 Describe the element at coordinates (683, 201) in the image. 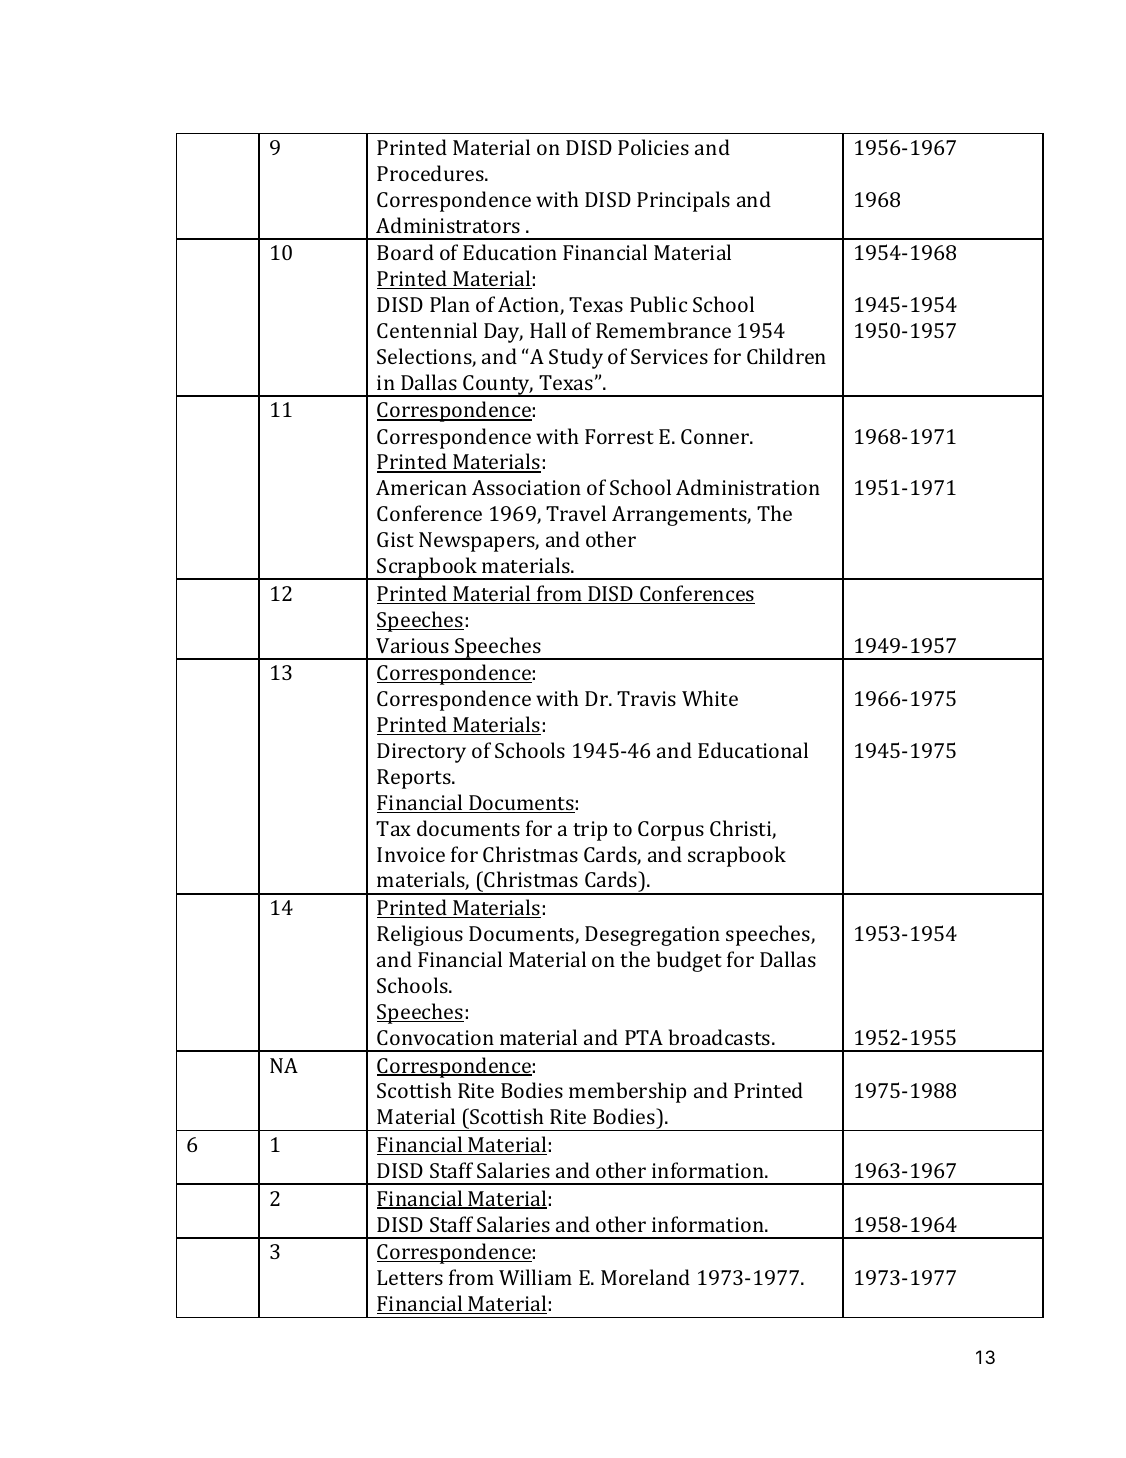

I see `Principals` at that location.
